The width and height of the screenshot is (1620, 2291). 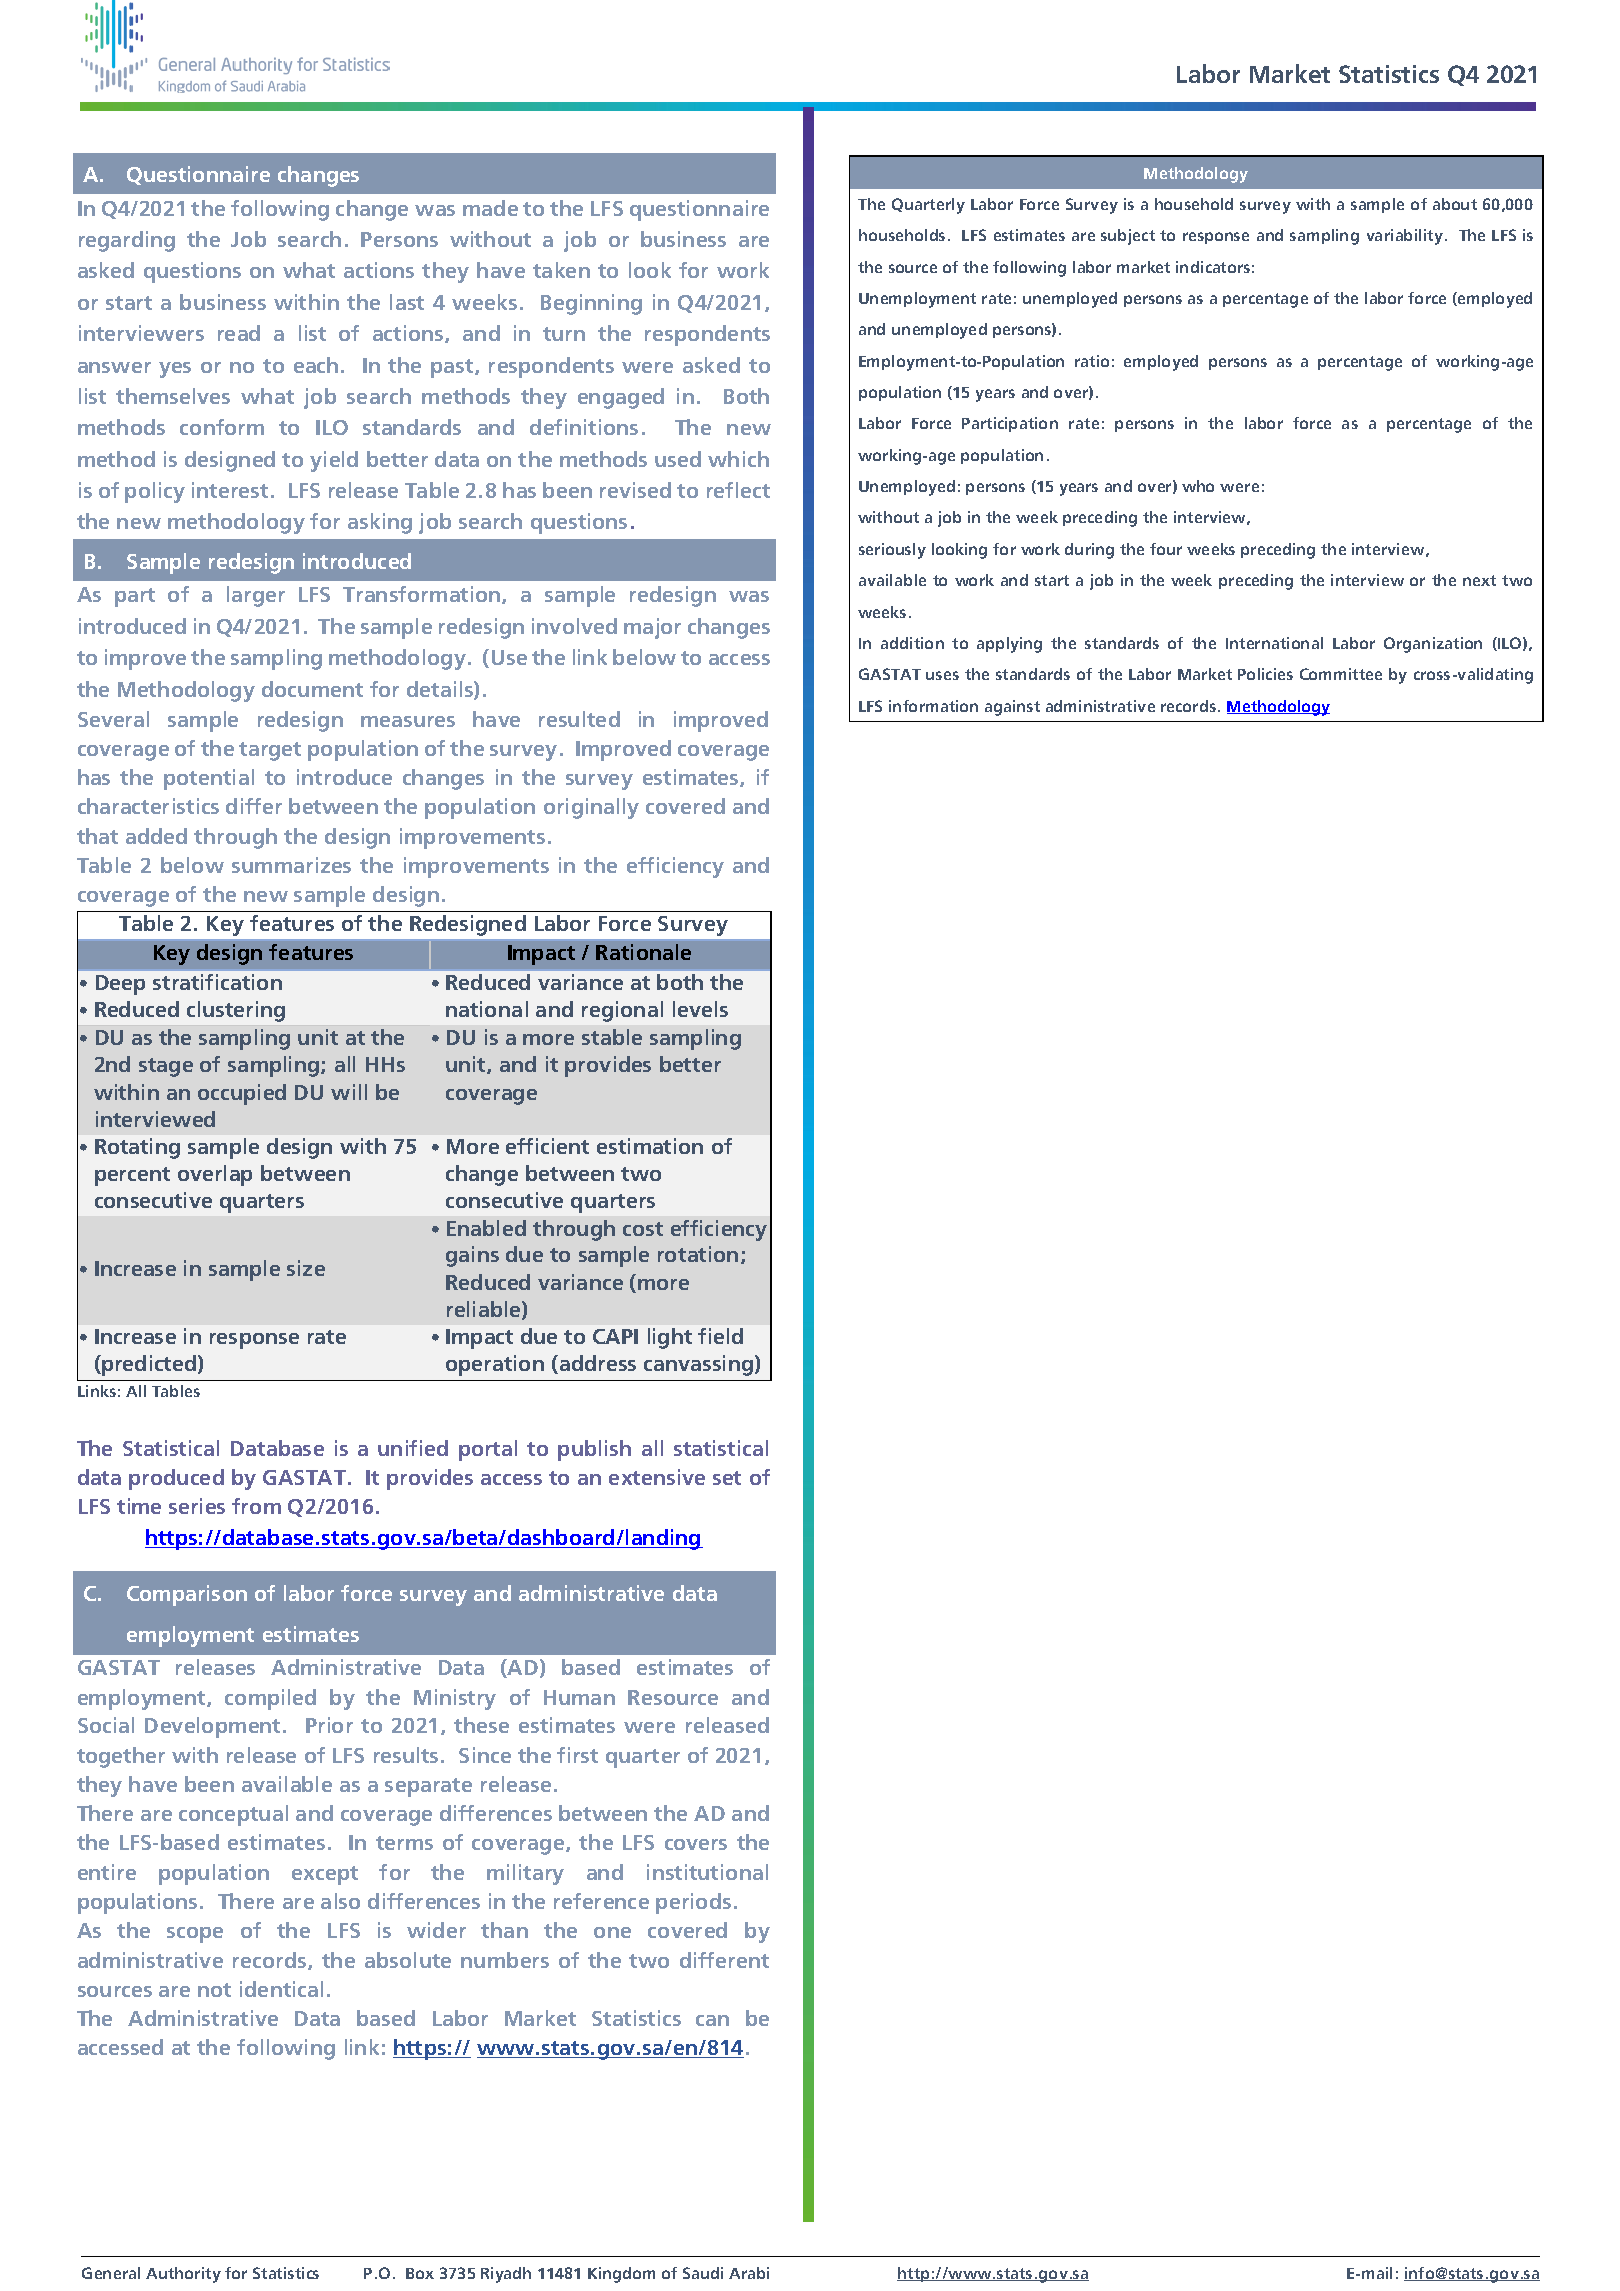 What do you see at coordinates (700, 1009) in the screenshot?
I see `levels` at bounding box center [700, 1009].
